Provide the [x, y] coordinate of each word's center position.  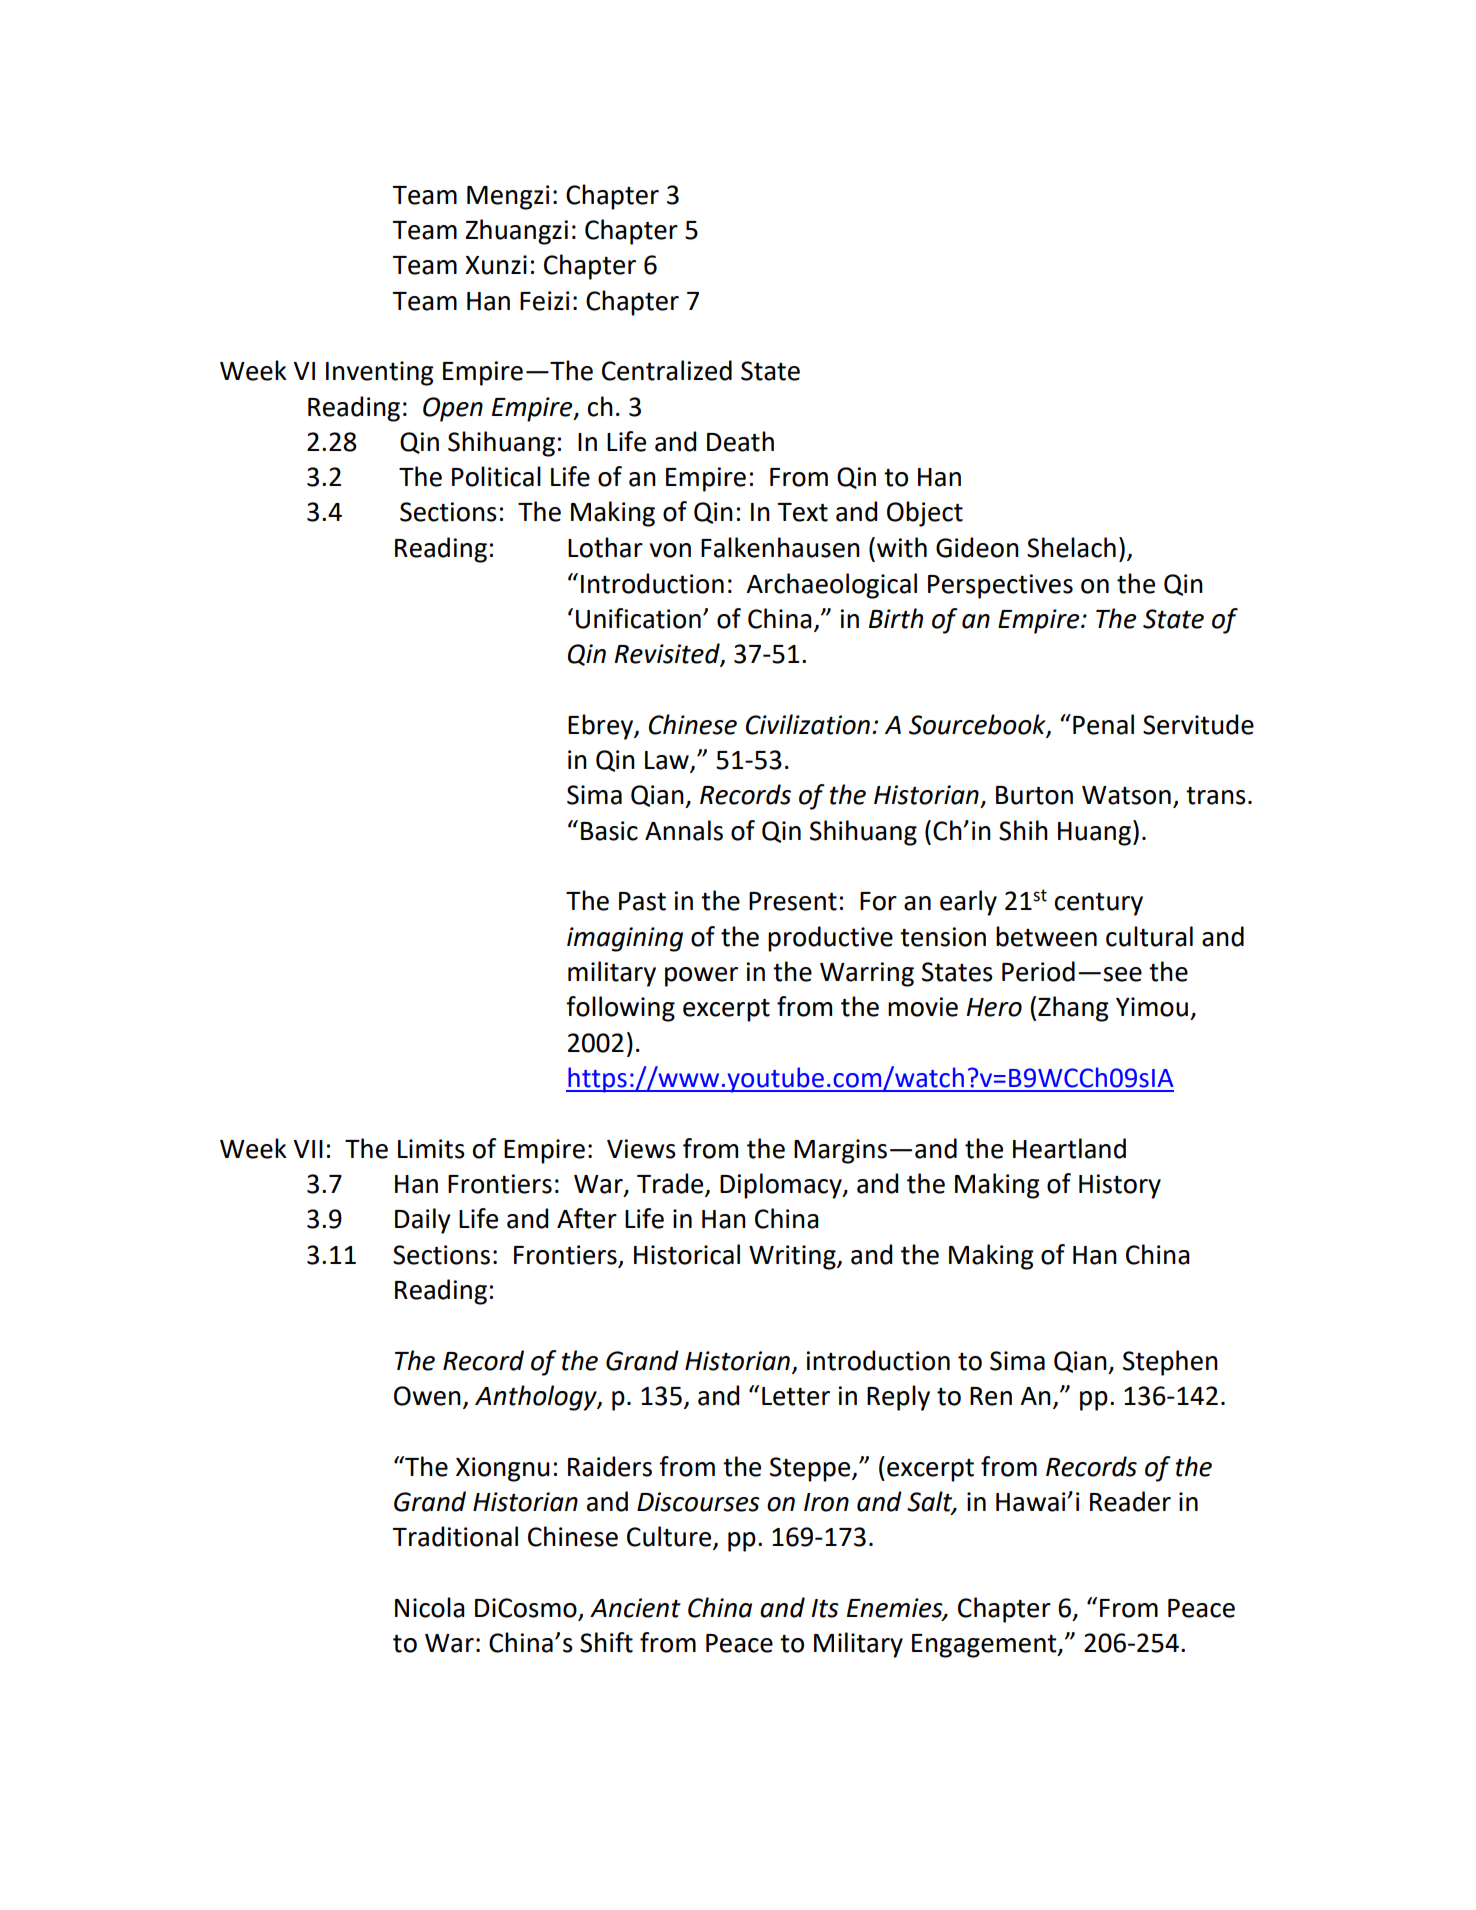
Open [453, 409]
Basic [609, 831]
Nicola [430, 1607]
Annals [684, 830]
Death [740, 441]
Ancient [635, 1608]
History [1120, 1186]
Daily [423, 1221]
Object [925, 514]
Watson [1126, 795]
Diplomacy [782, 1186]
